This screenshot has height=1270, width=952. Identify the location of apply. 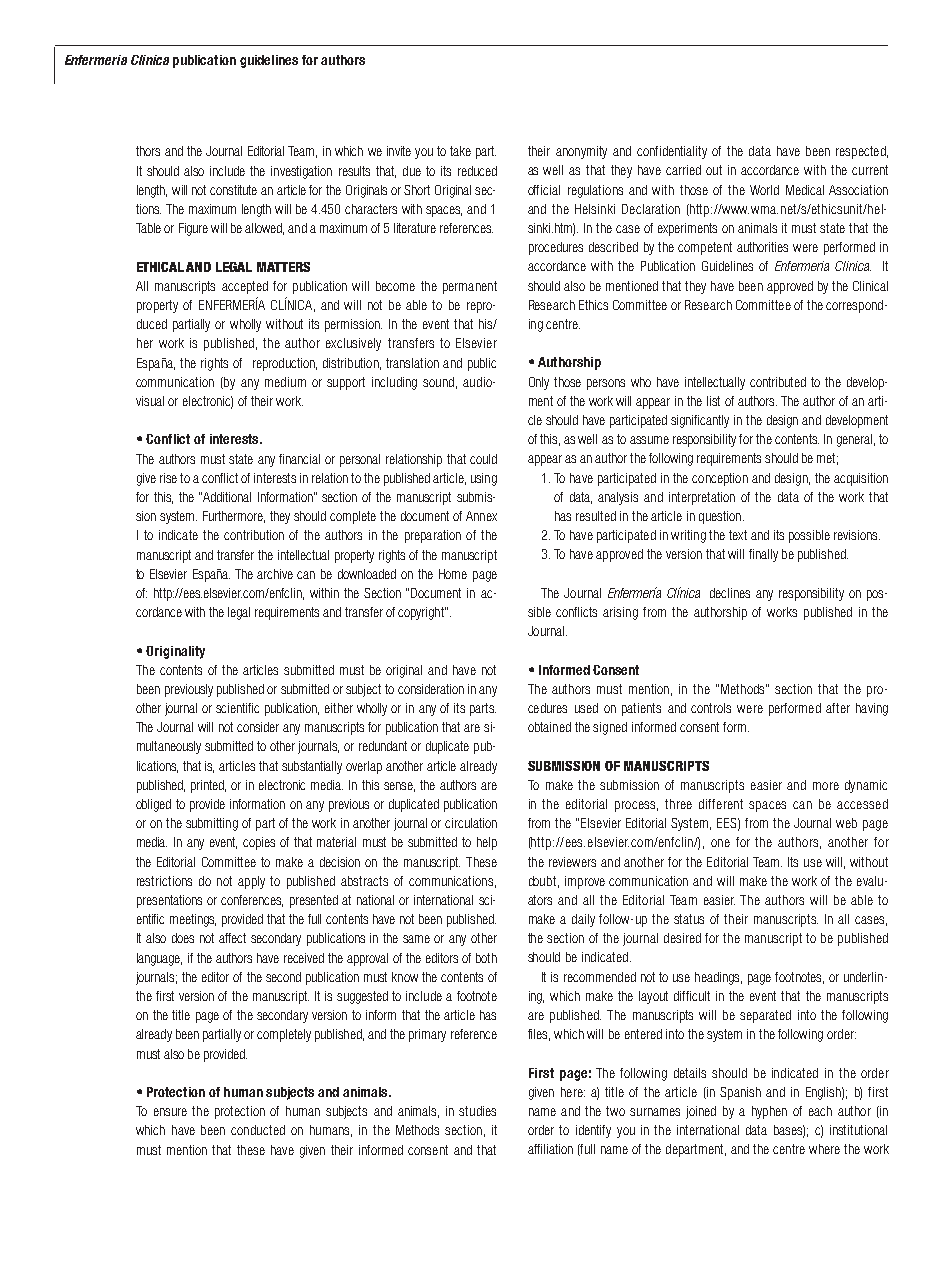
(251, 882).
